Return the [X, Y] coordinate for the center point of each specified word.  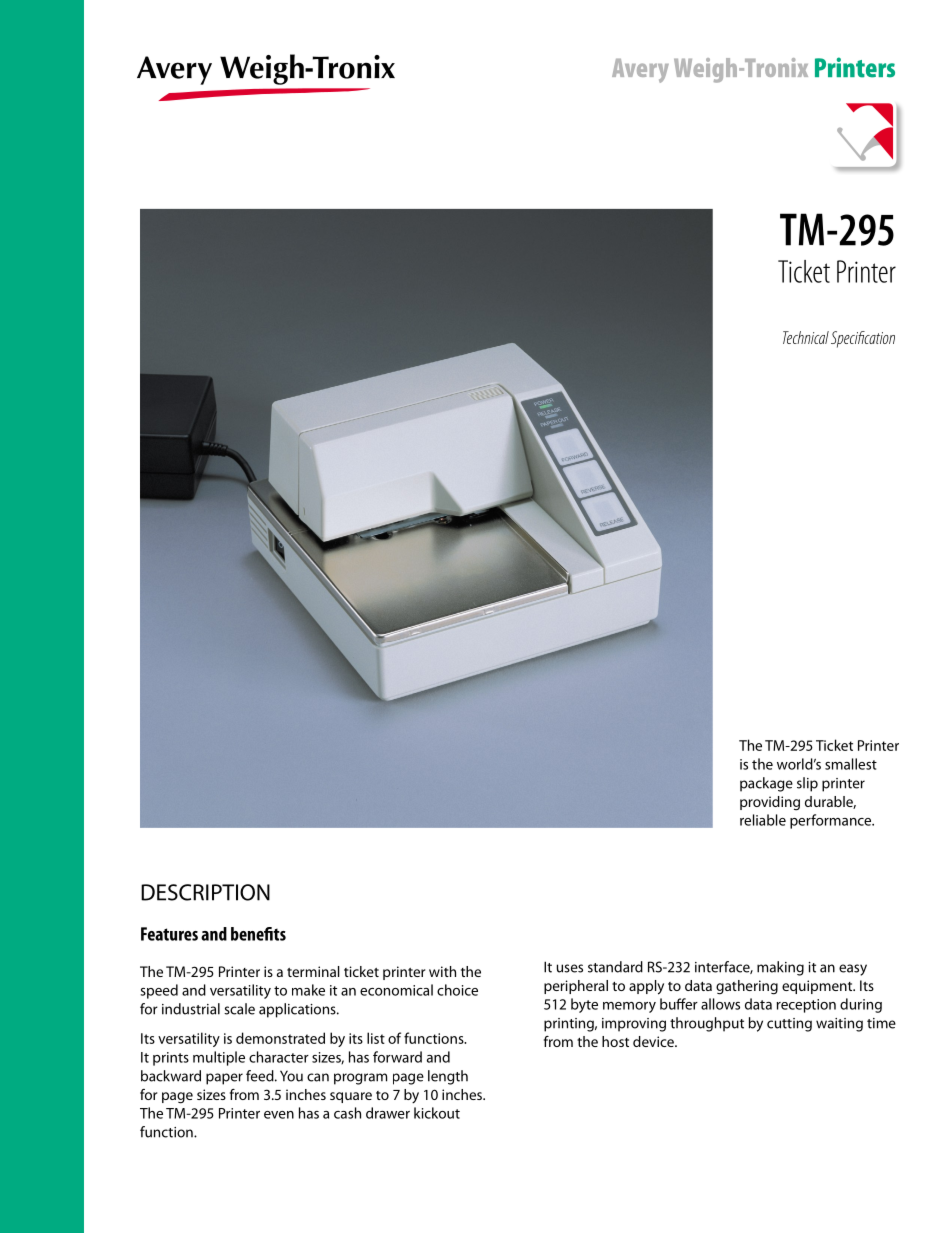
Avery [640, 71]
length [448, 1077]
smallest [851, 764]
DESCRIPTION [205, 892]
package [766, 784]
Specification [863, 339]
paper [224, 1079]
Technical [806, 337]
